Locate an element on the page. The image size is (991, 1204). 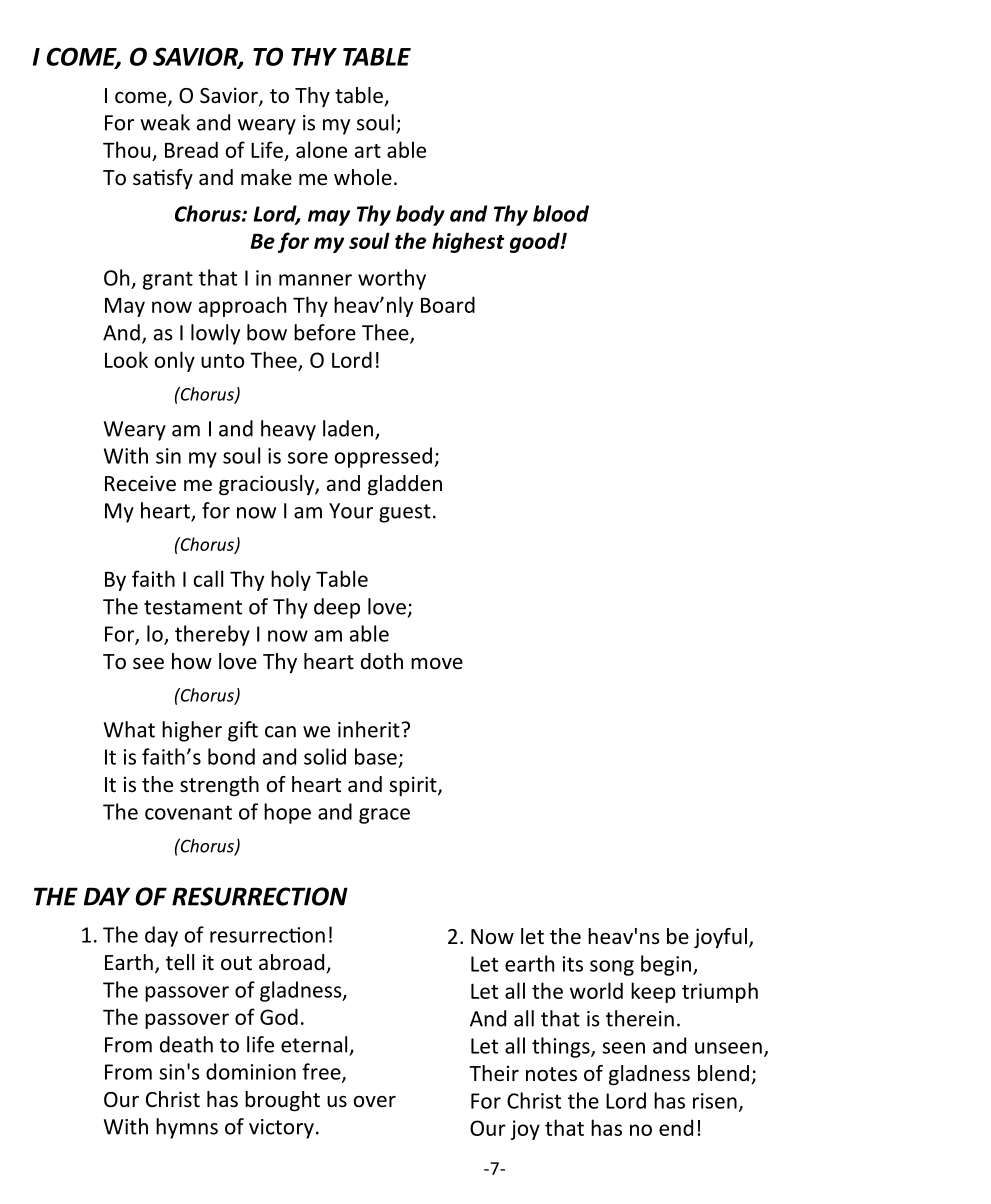
blood is located at coordinates (561, 213).
